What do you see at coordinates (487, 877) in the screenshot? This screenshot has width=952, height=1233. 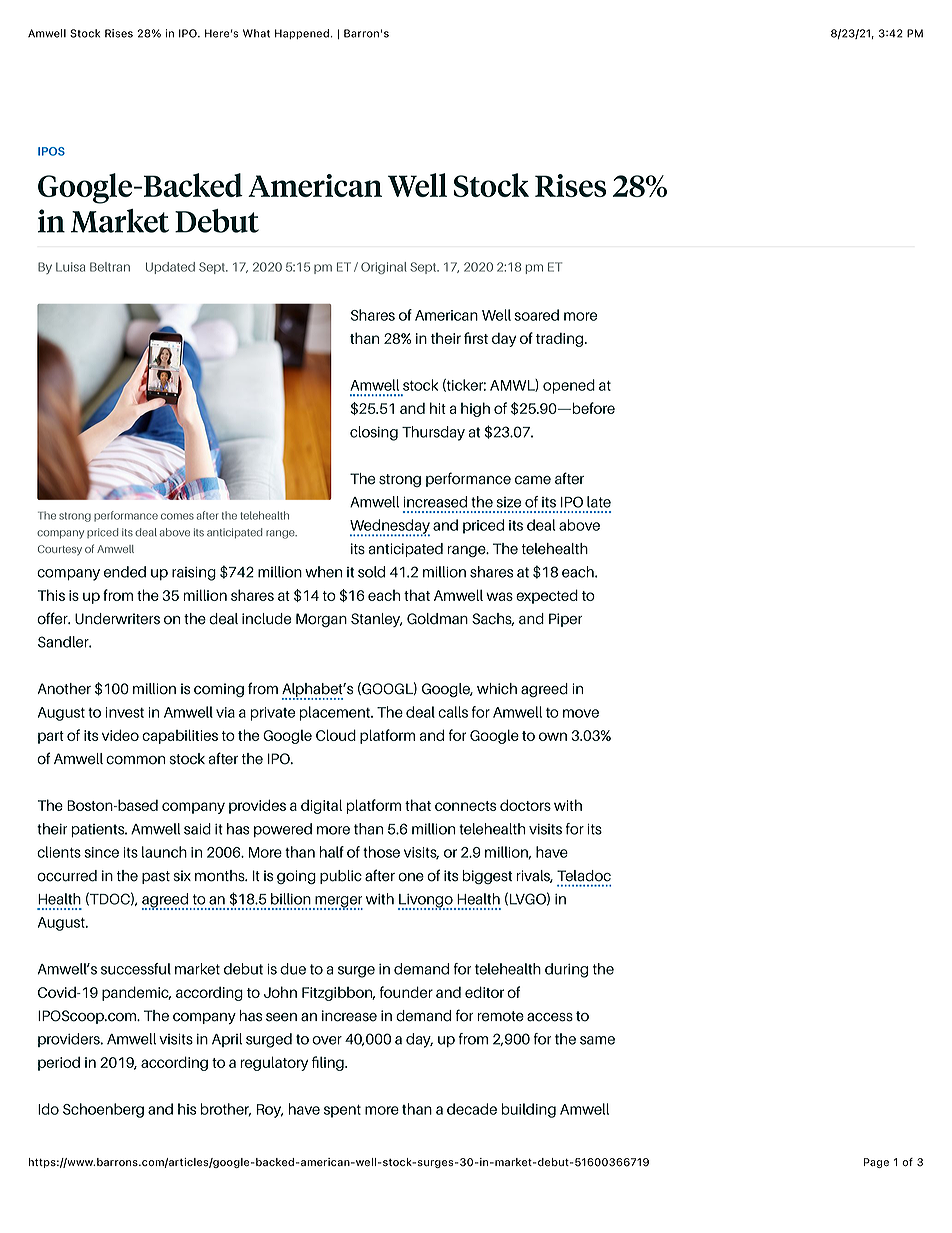 I see `biggest` at bounding box center [487, 877].
